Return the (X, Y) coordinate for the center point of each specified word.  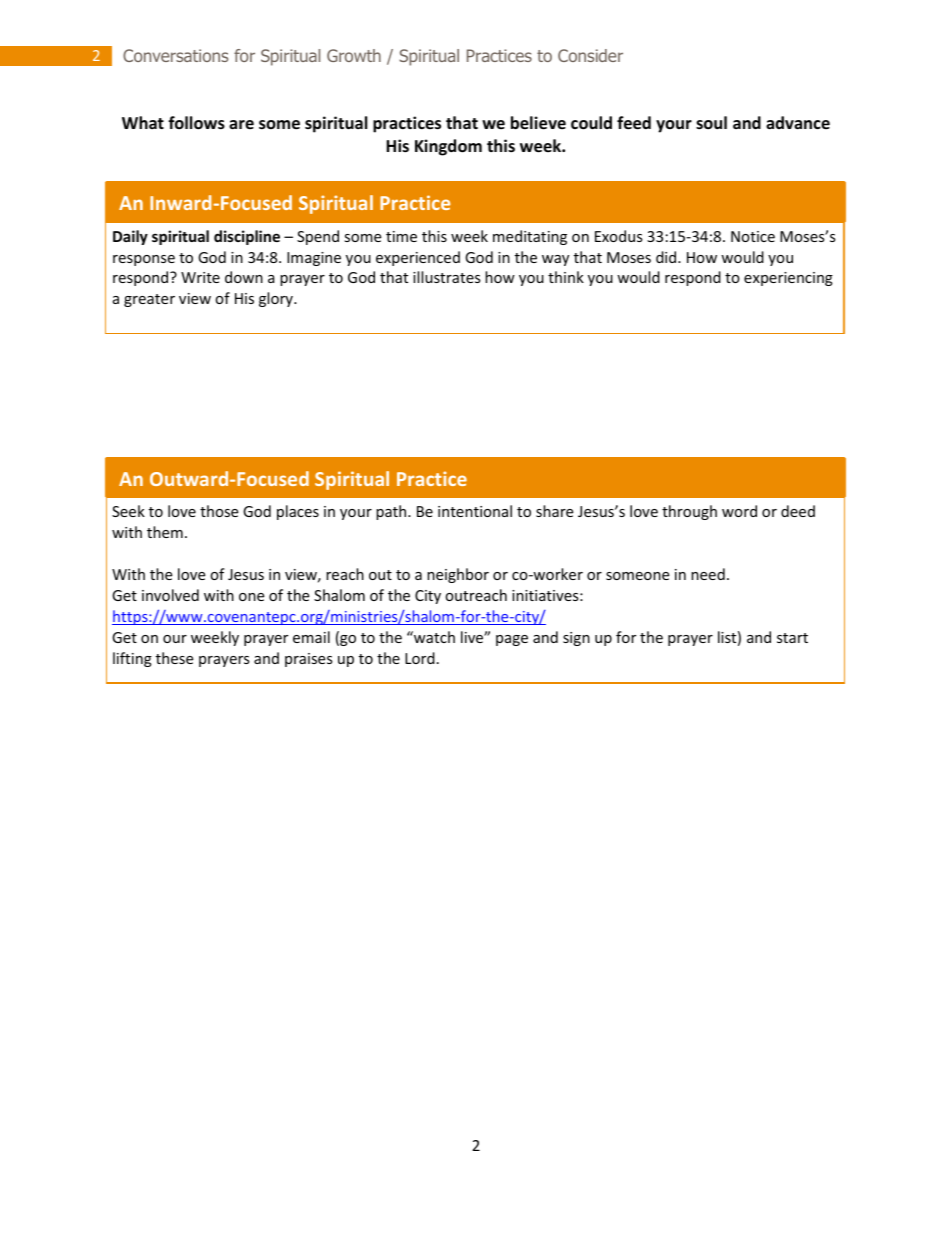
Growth (354, 55)
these (174, 658)
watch (433, 637)
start (792, 638)
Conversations (175, 55)
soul (711, 123)
